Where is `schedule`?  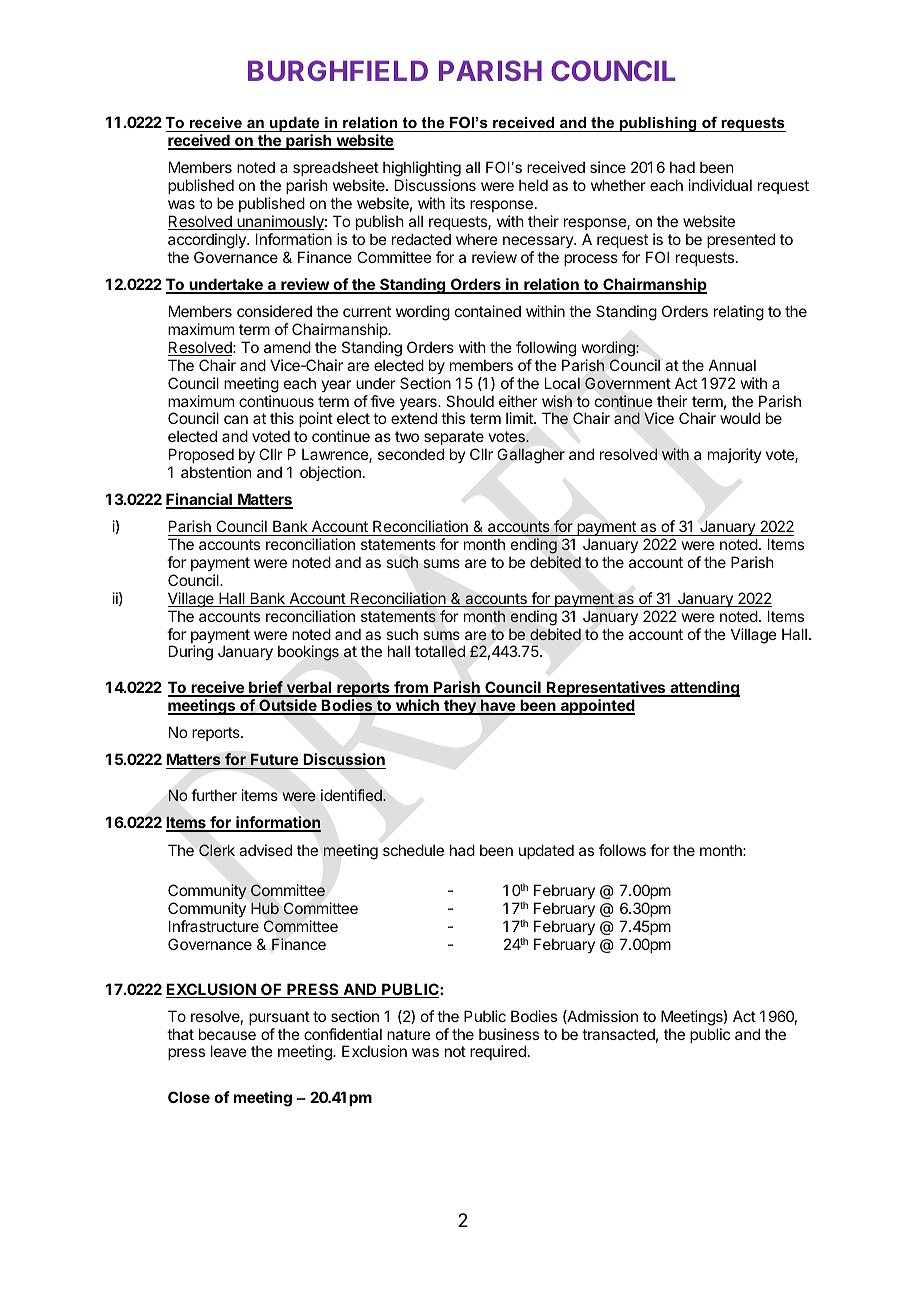
schedule is located at coordinates (413, 850).
